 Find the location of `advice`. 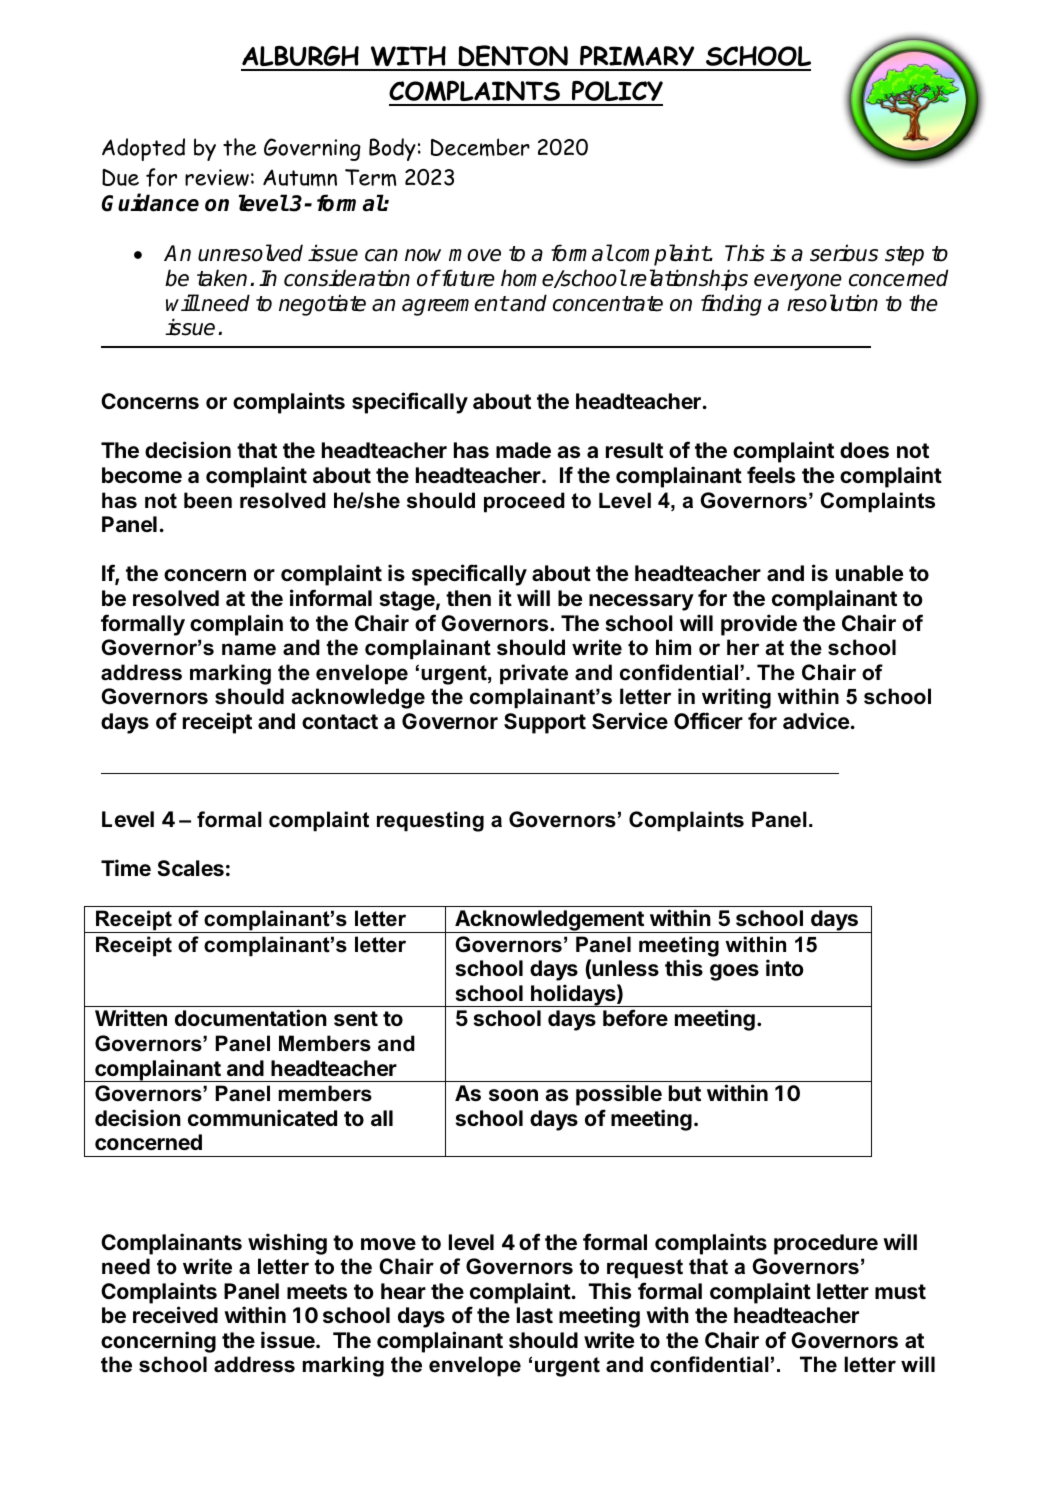

advice is located at coordinates (816, 720).
